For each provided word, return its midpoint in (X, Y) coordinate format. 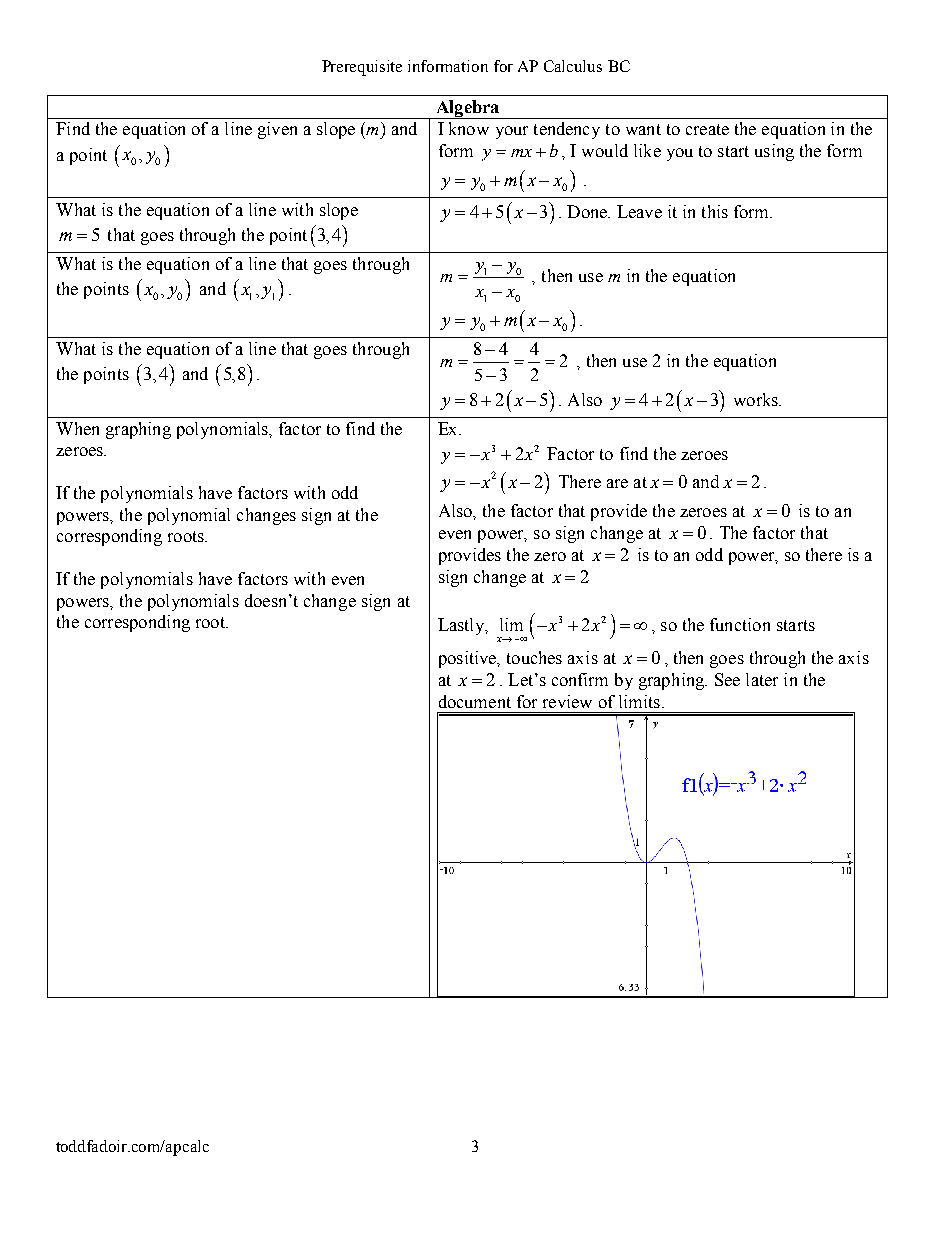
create (707, 129)
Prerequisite (362, 68)
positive (469, 659)
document (475, 701)
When (77, 428)
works (757, 399)
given (277, 130)
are (617, 483)
